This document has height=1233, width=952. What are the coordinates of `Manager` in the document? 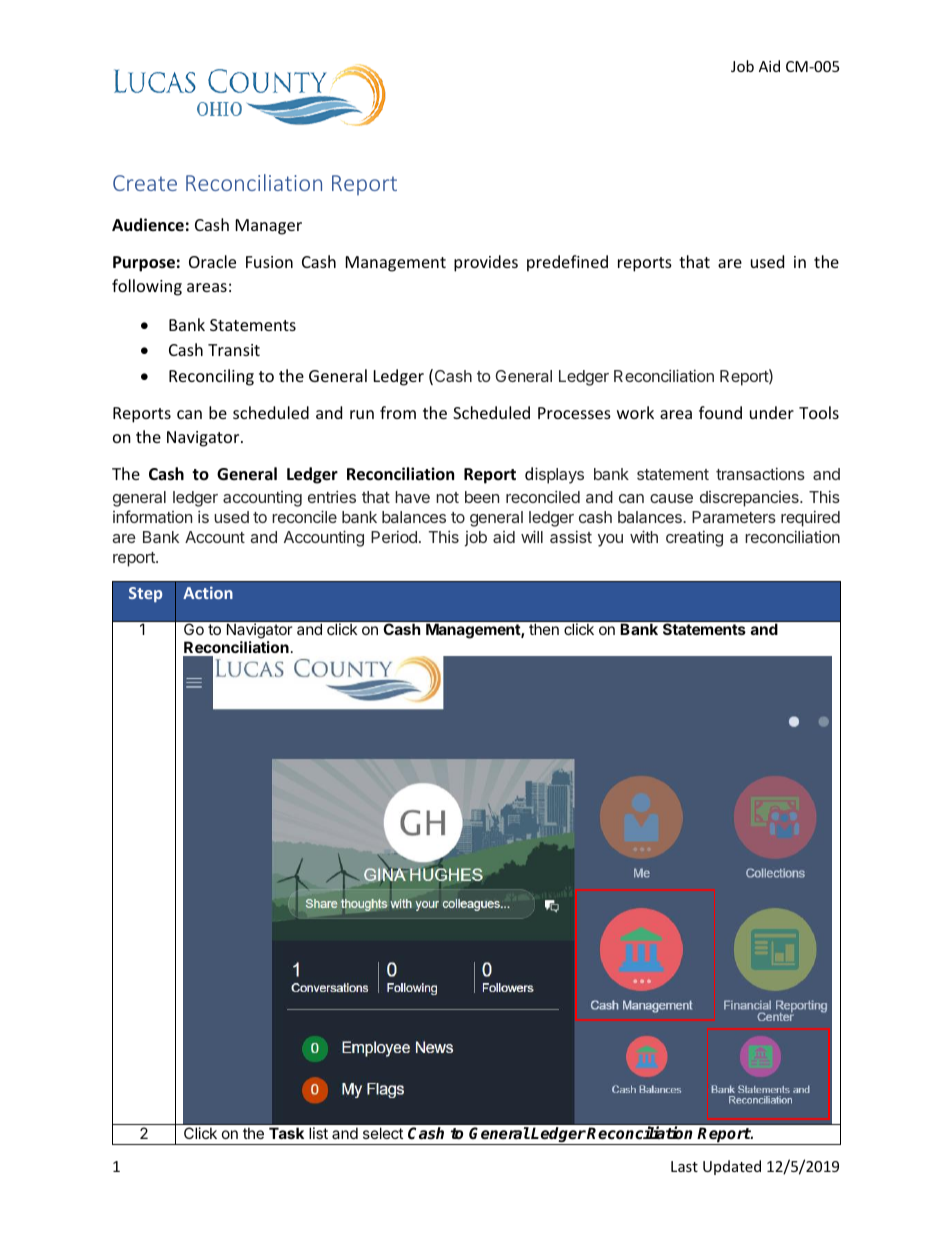 It's located at (269, 227).
